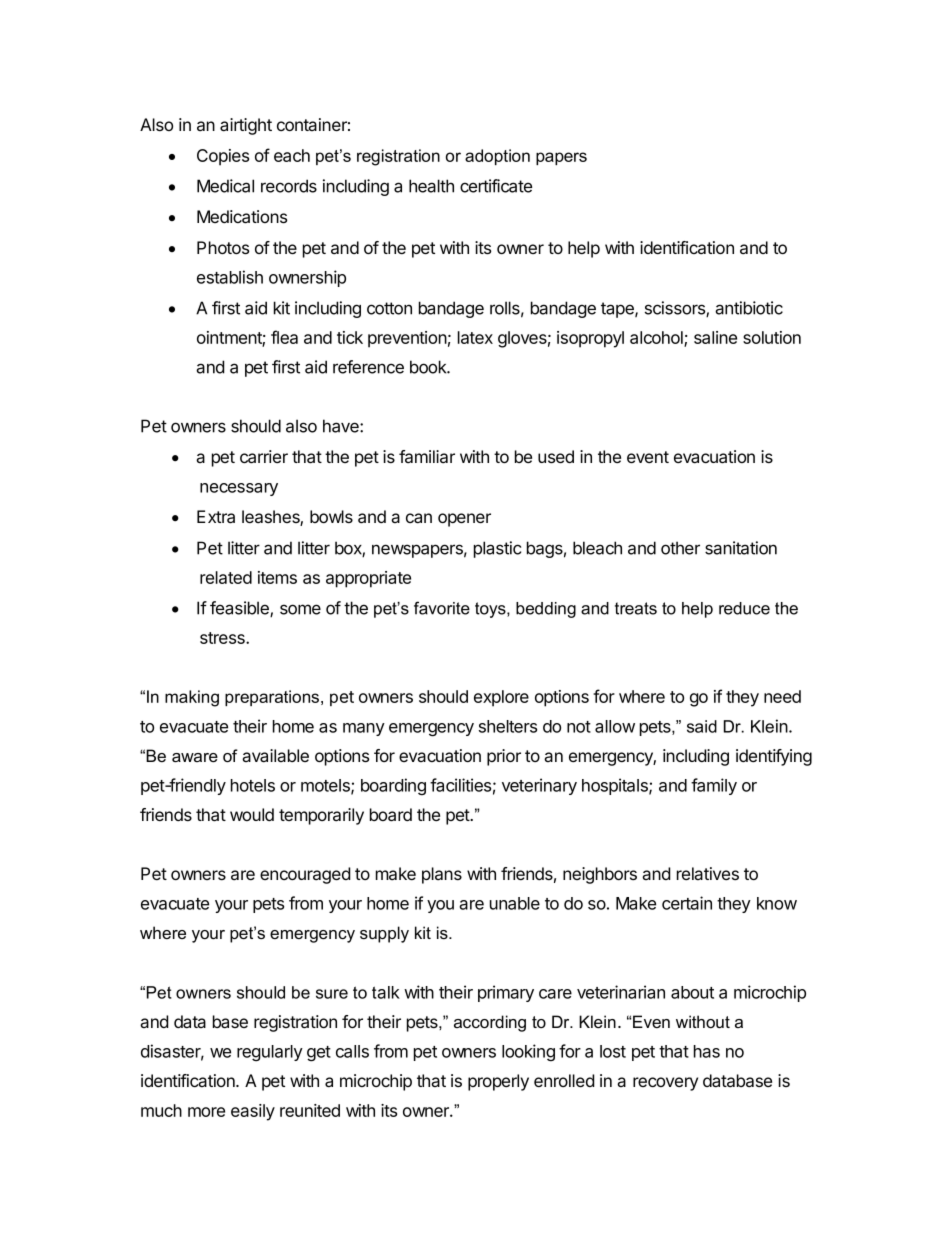 The height and width of the screenshot is (1233, 952). Describe the element at coordinates (714, 786) in the screenshot. I see `family` at that location.
